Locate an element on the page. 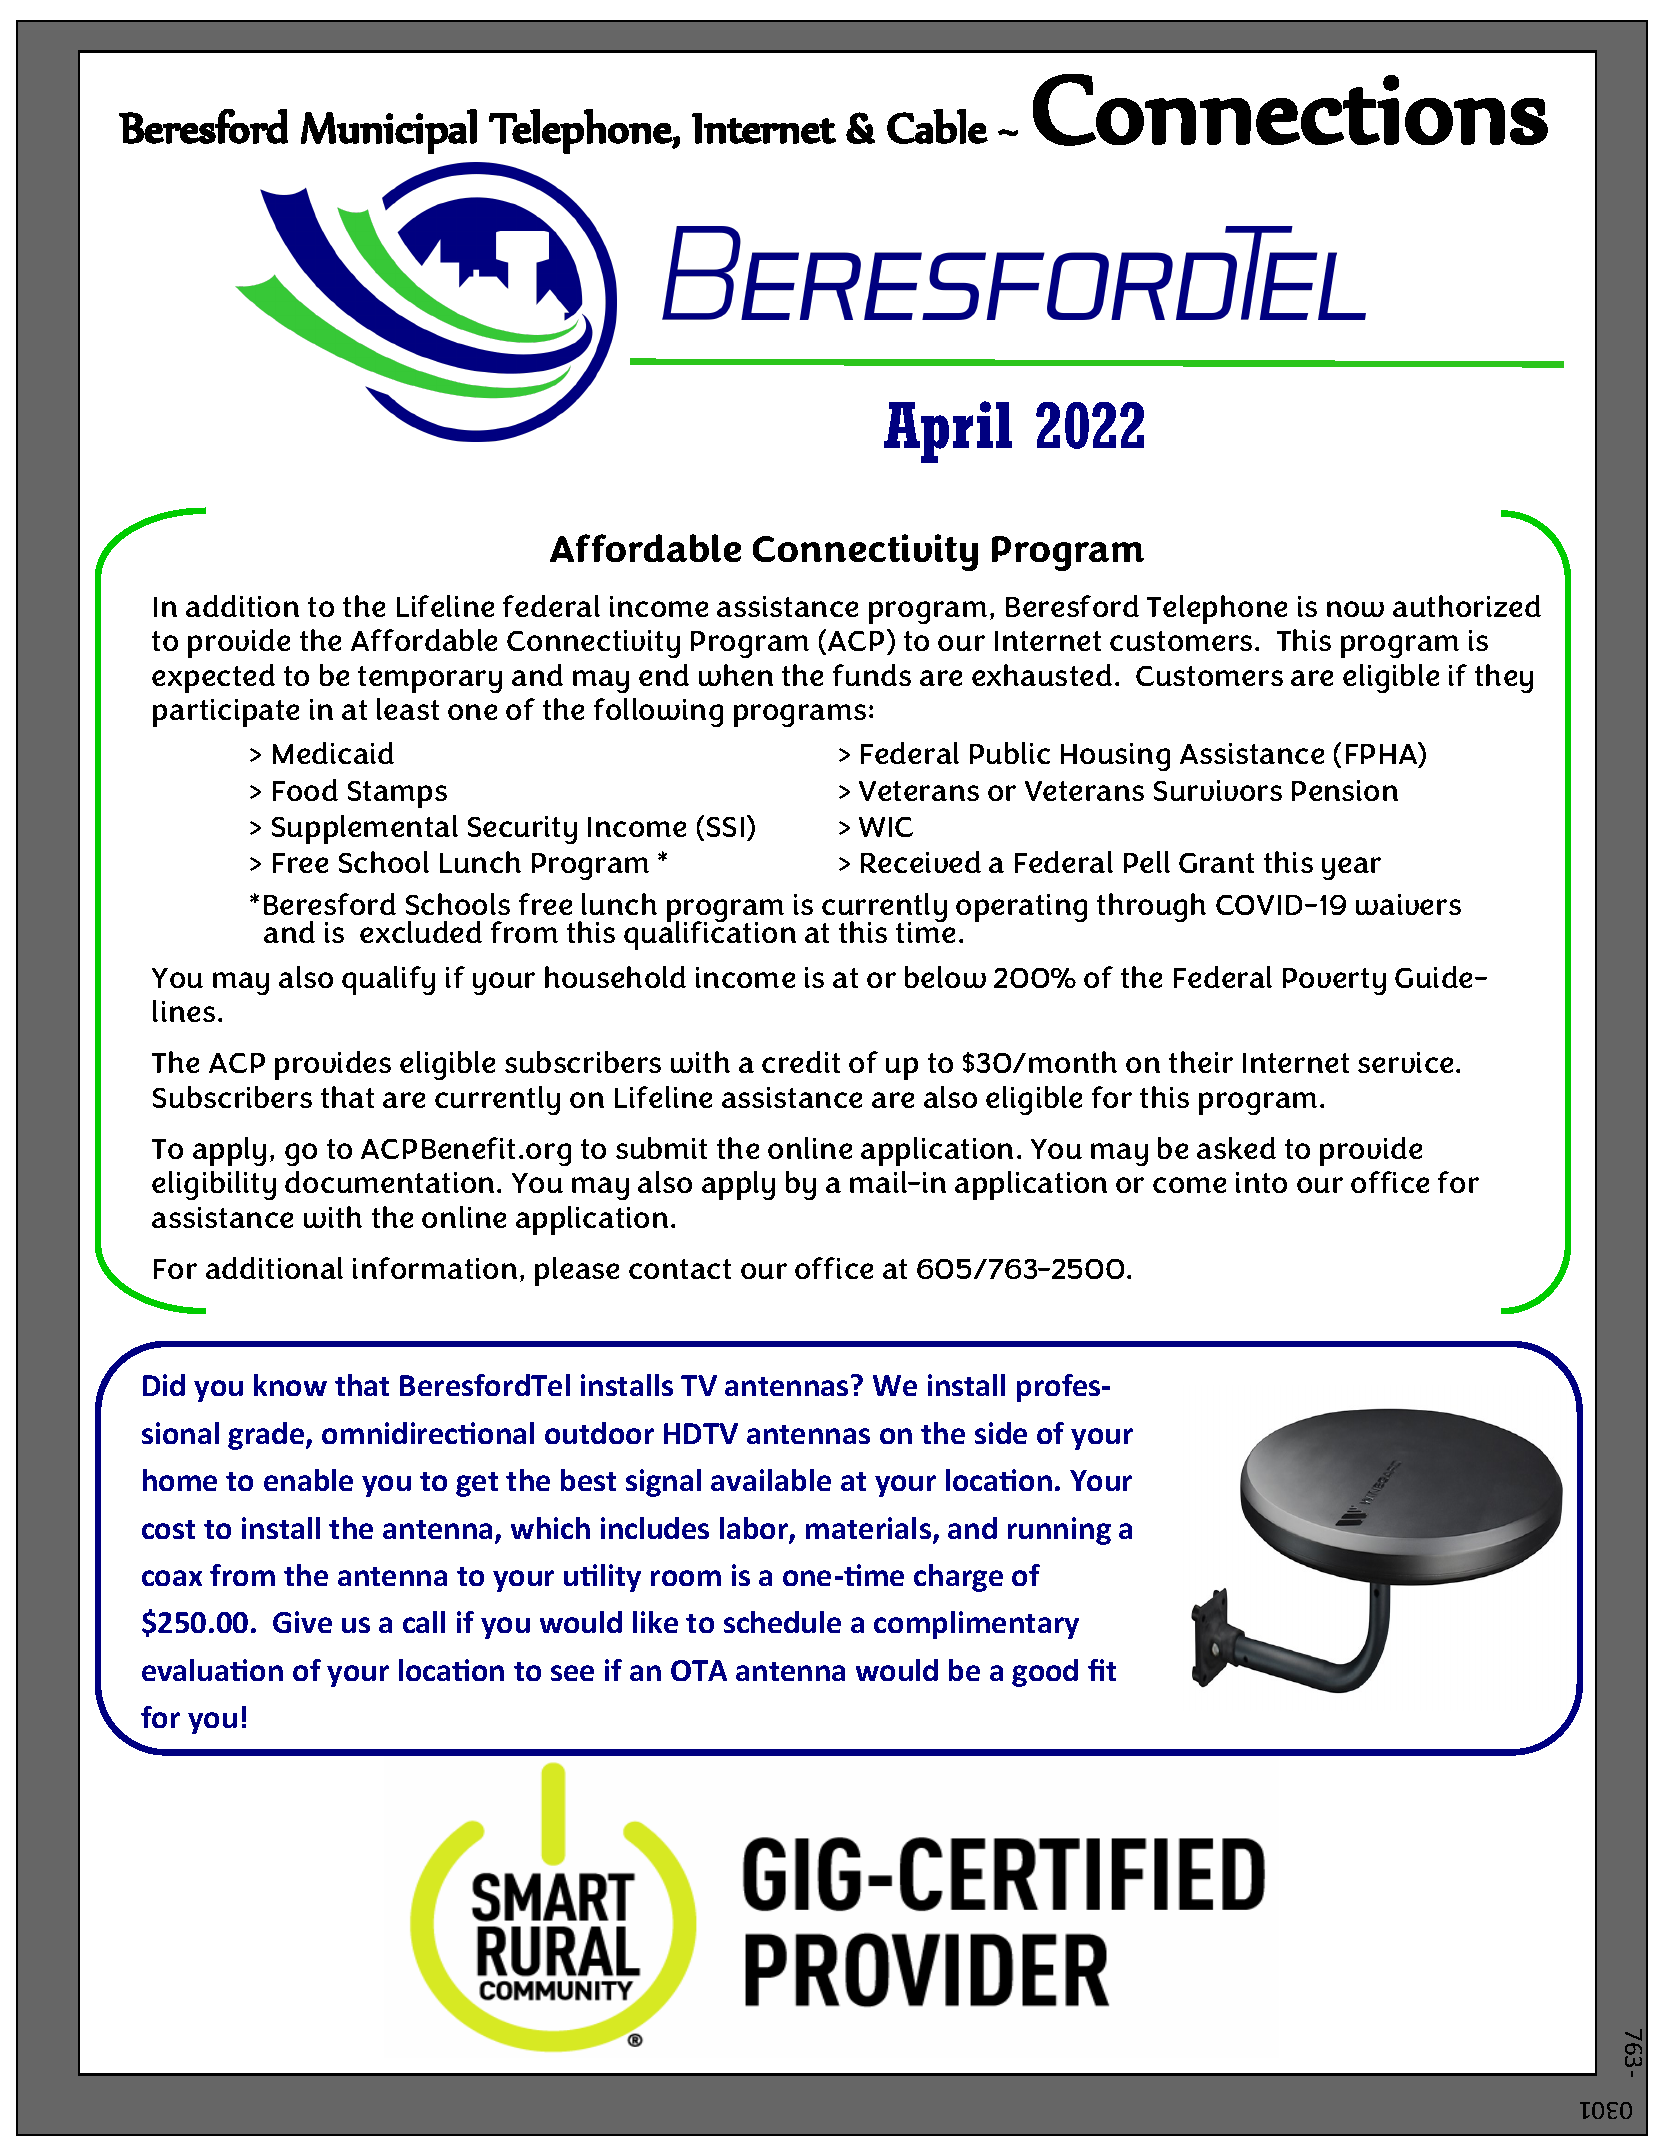 This page has height=2156, width=1666. funds is located at coordinates (872, 675).
